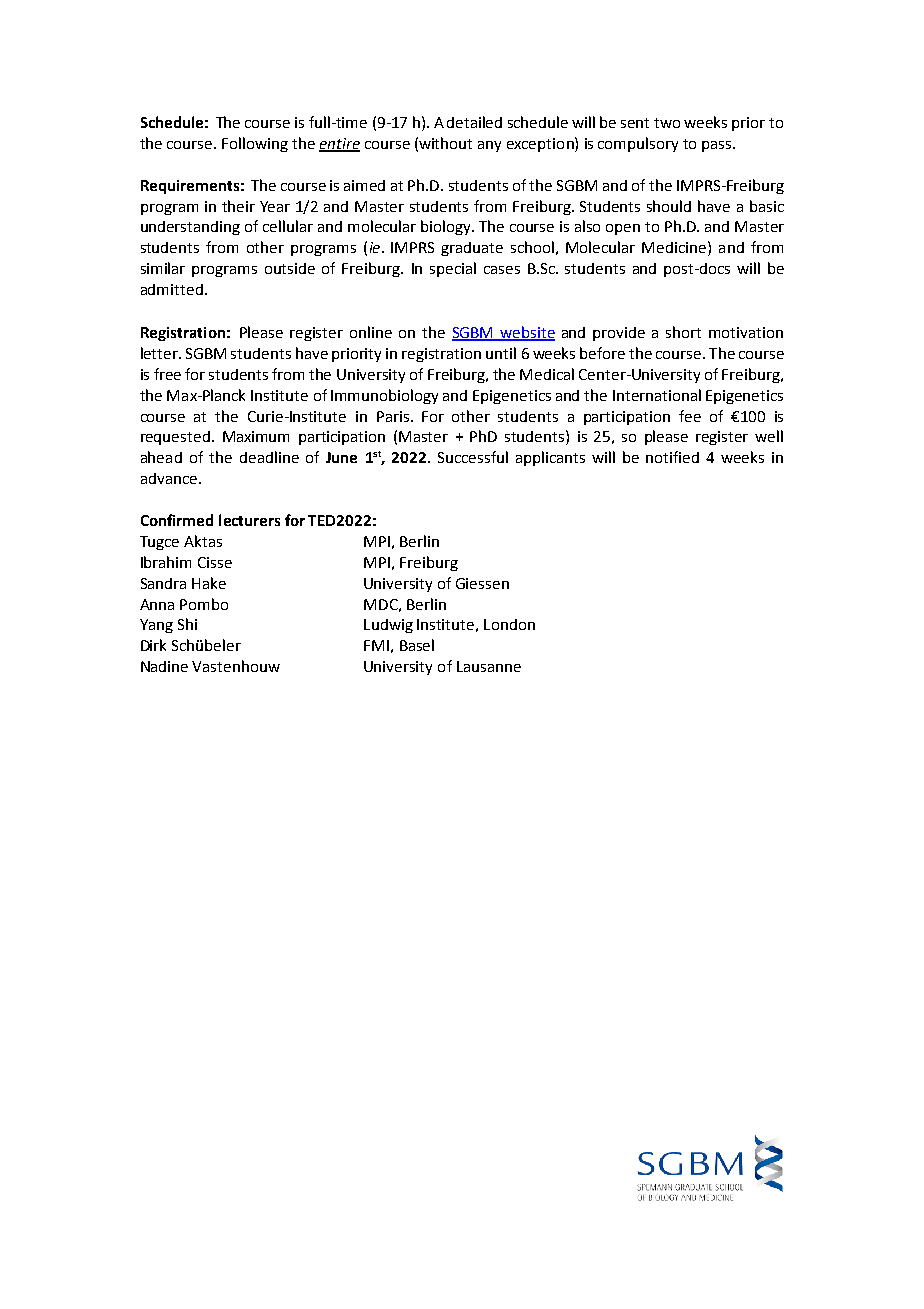 The width and height of the image is (924, 1309). What do you see at coordinates (623, 229) in the image?
I see `open` at bounding box center [623, 229].
